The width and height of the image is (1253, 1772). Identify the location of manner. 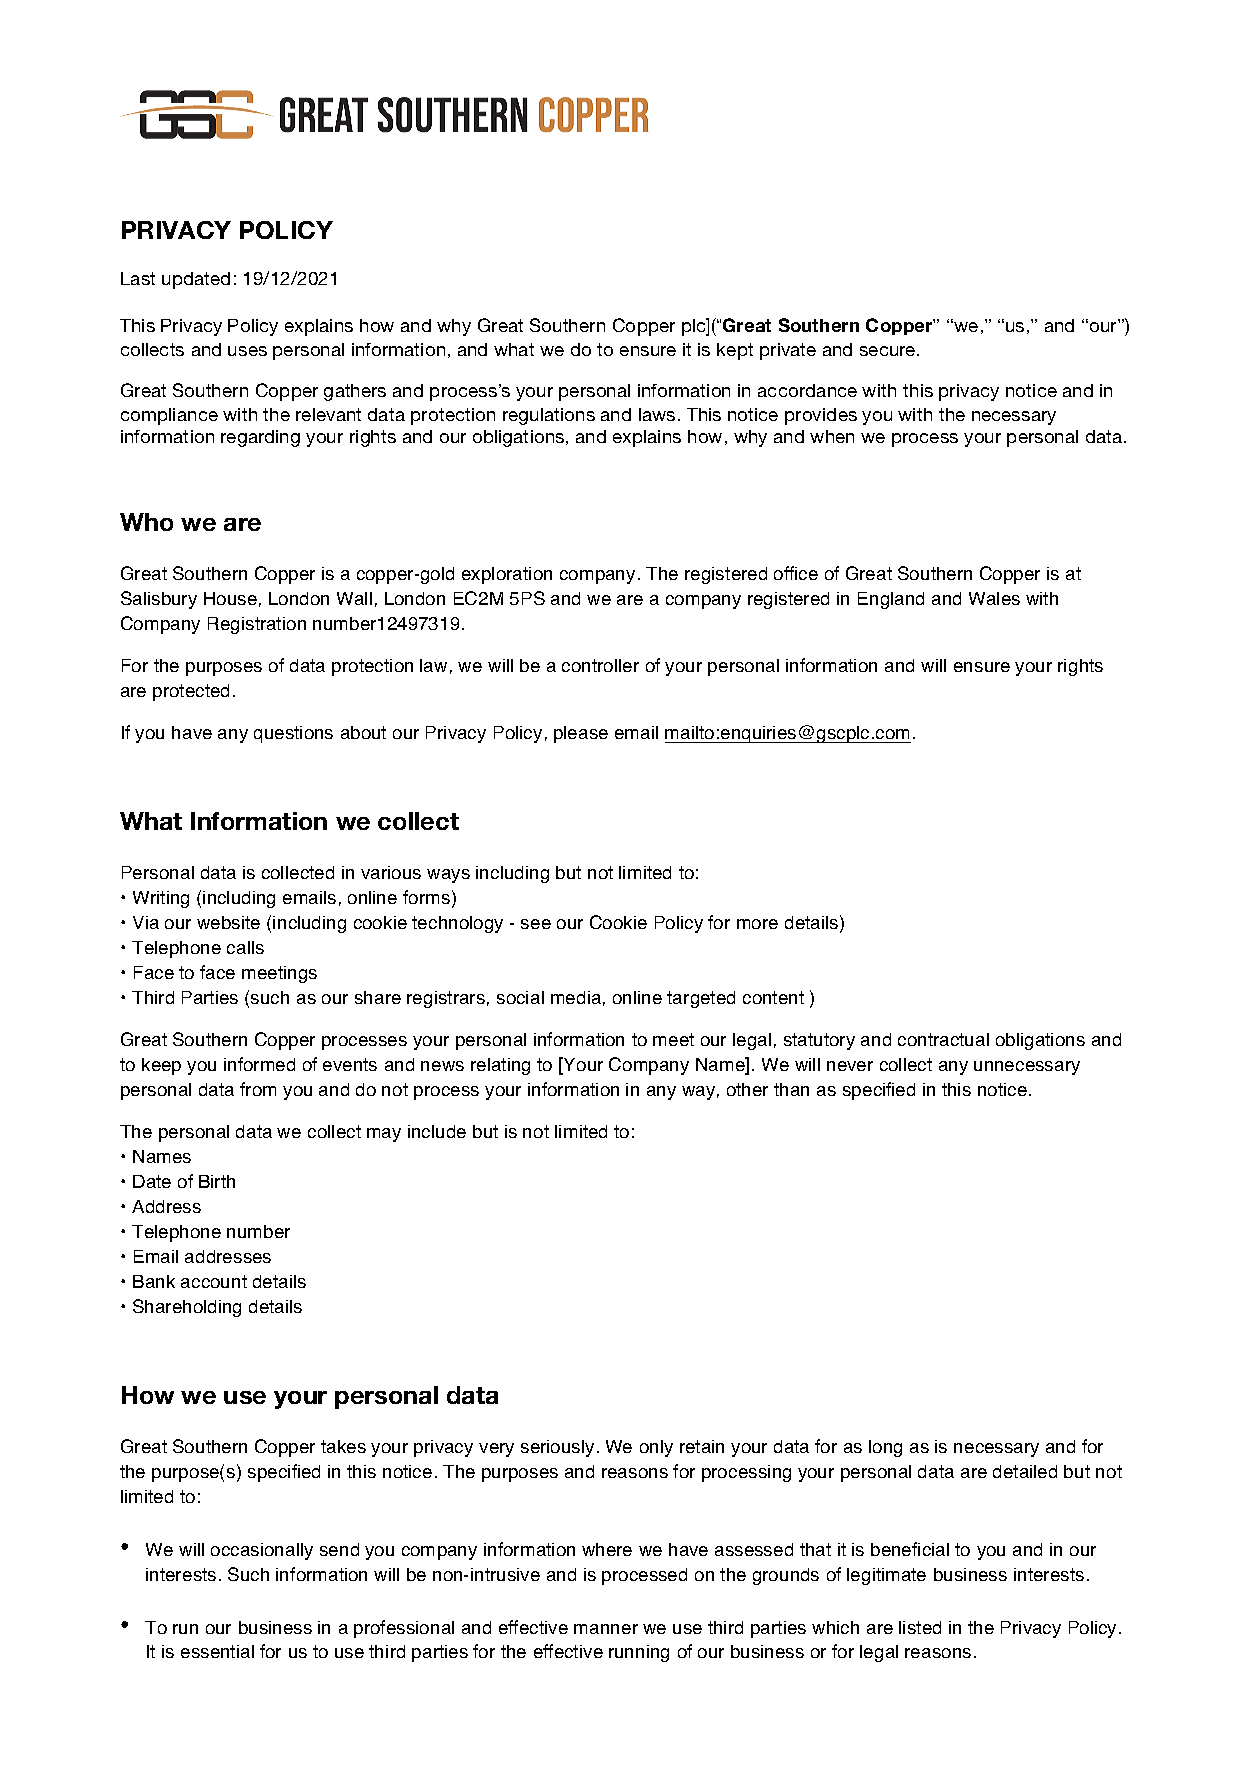
(606, 1629).
